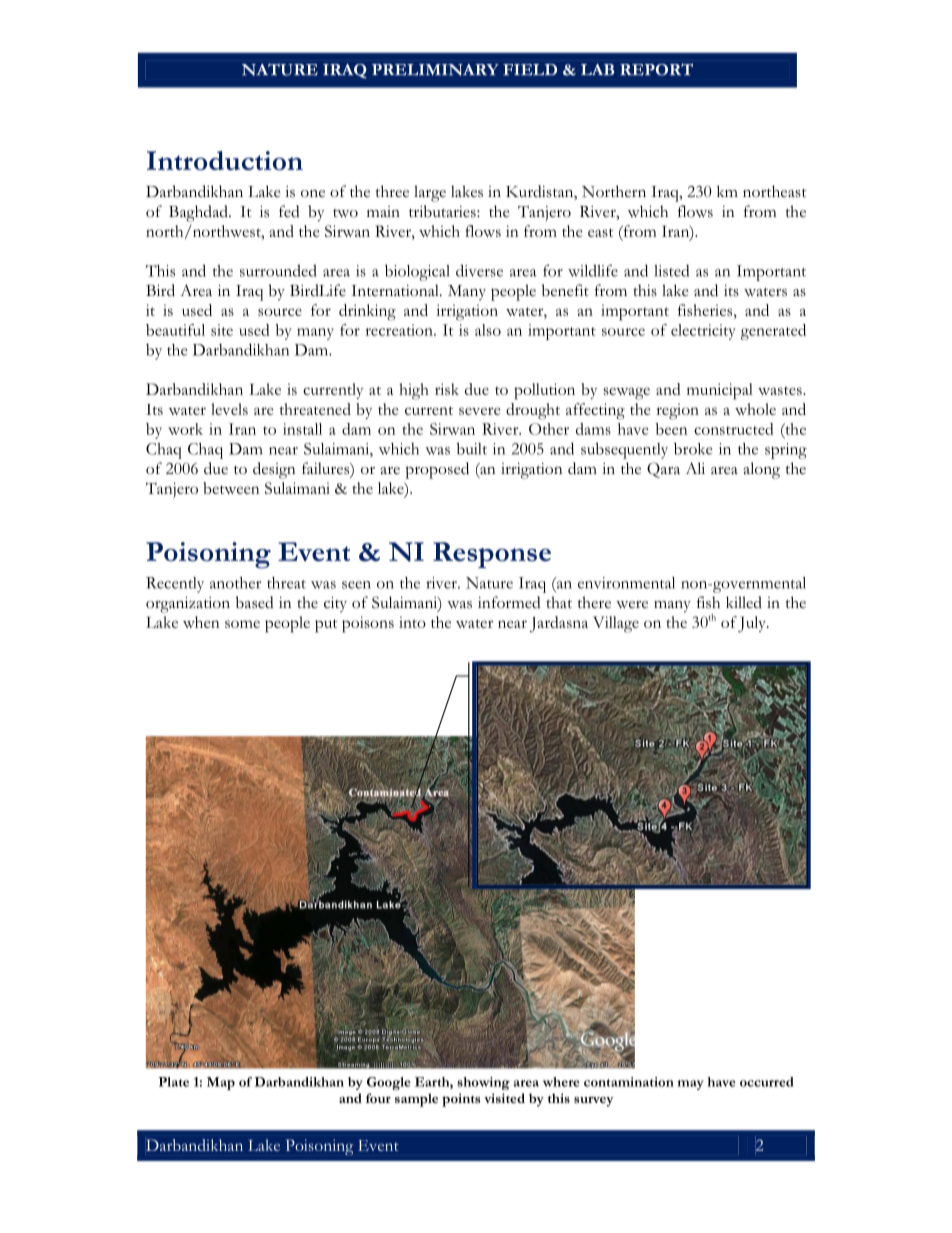 This screenshot has height=1233, width=952. What do you see at coordinates (720, 391) in the screenshot?
I see `municipal` at bounding box center [720, 391].
